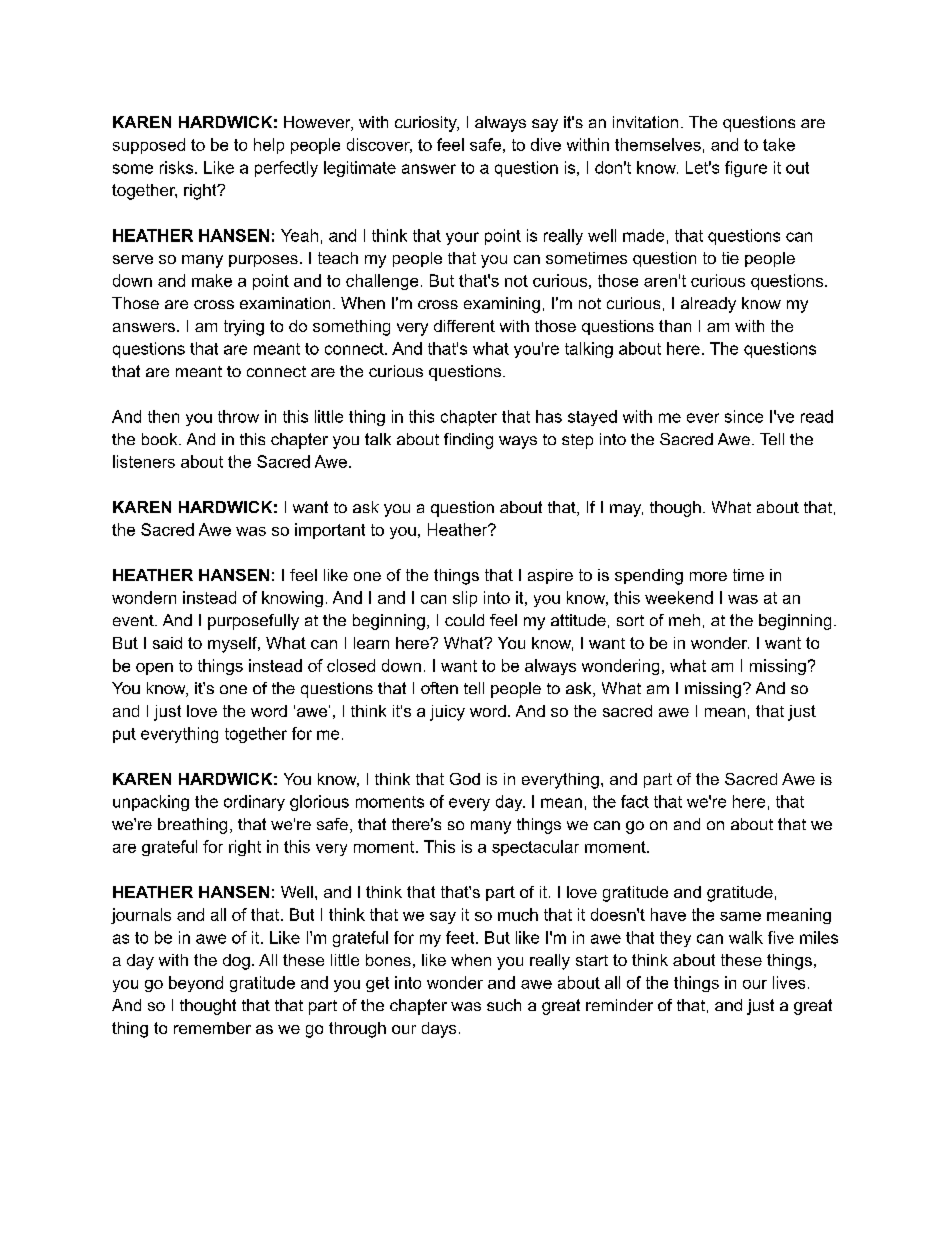 The height and width of the document is (1233, 952). What do you see at coordinates (427, 124) in the document?
I see `curiosity` at bounding box center [427, 124].
